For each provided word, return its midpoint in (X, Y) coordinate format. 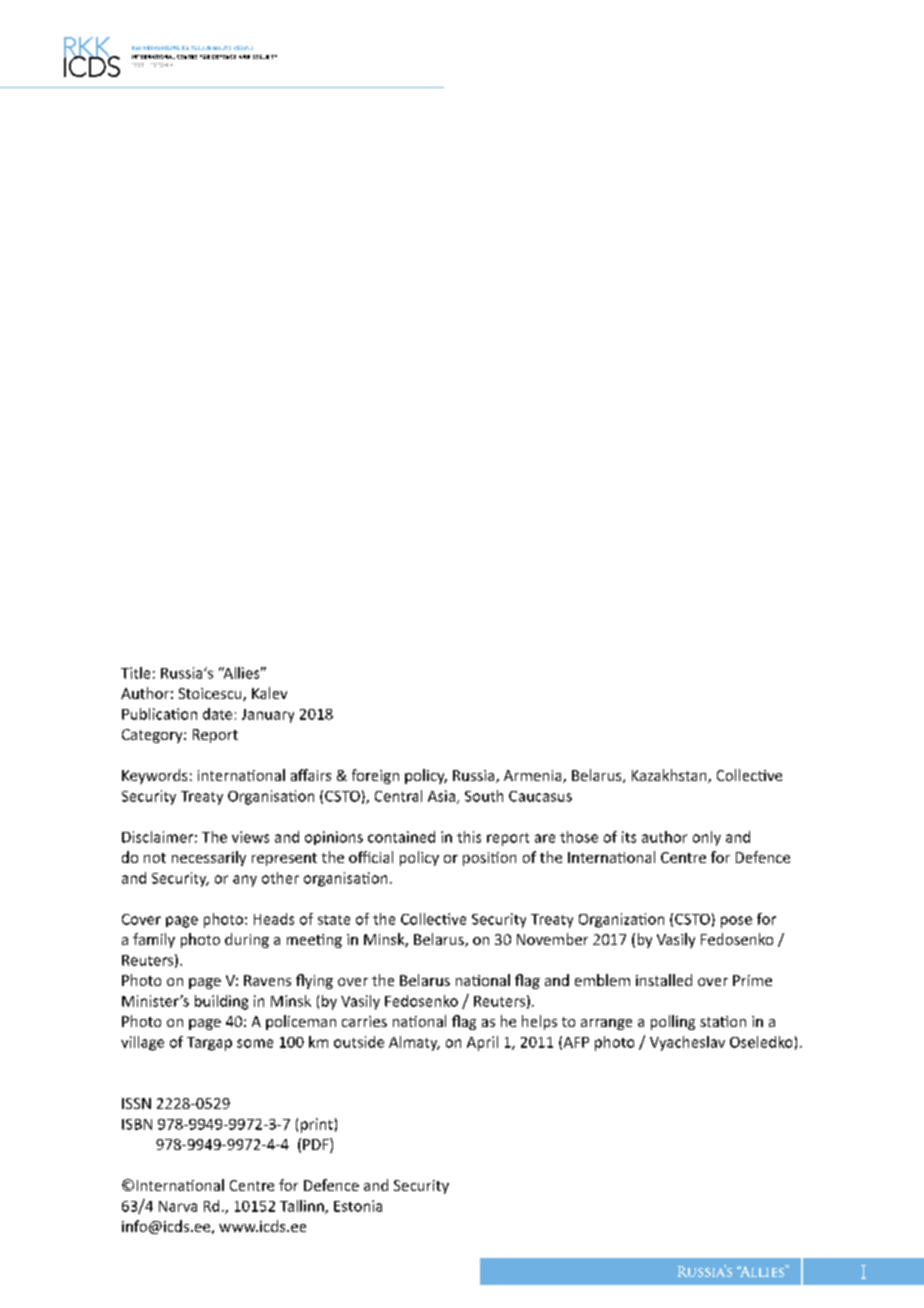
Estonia (358, 1206)
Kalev (269, 693)
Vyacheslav (687, 1043)
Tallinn (303, 1207)
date (217, 714)
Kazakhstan (670, 776)
